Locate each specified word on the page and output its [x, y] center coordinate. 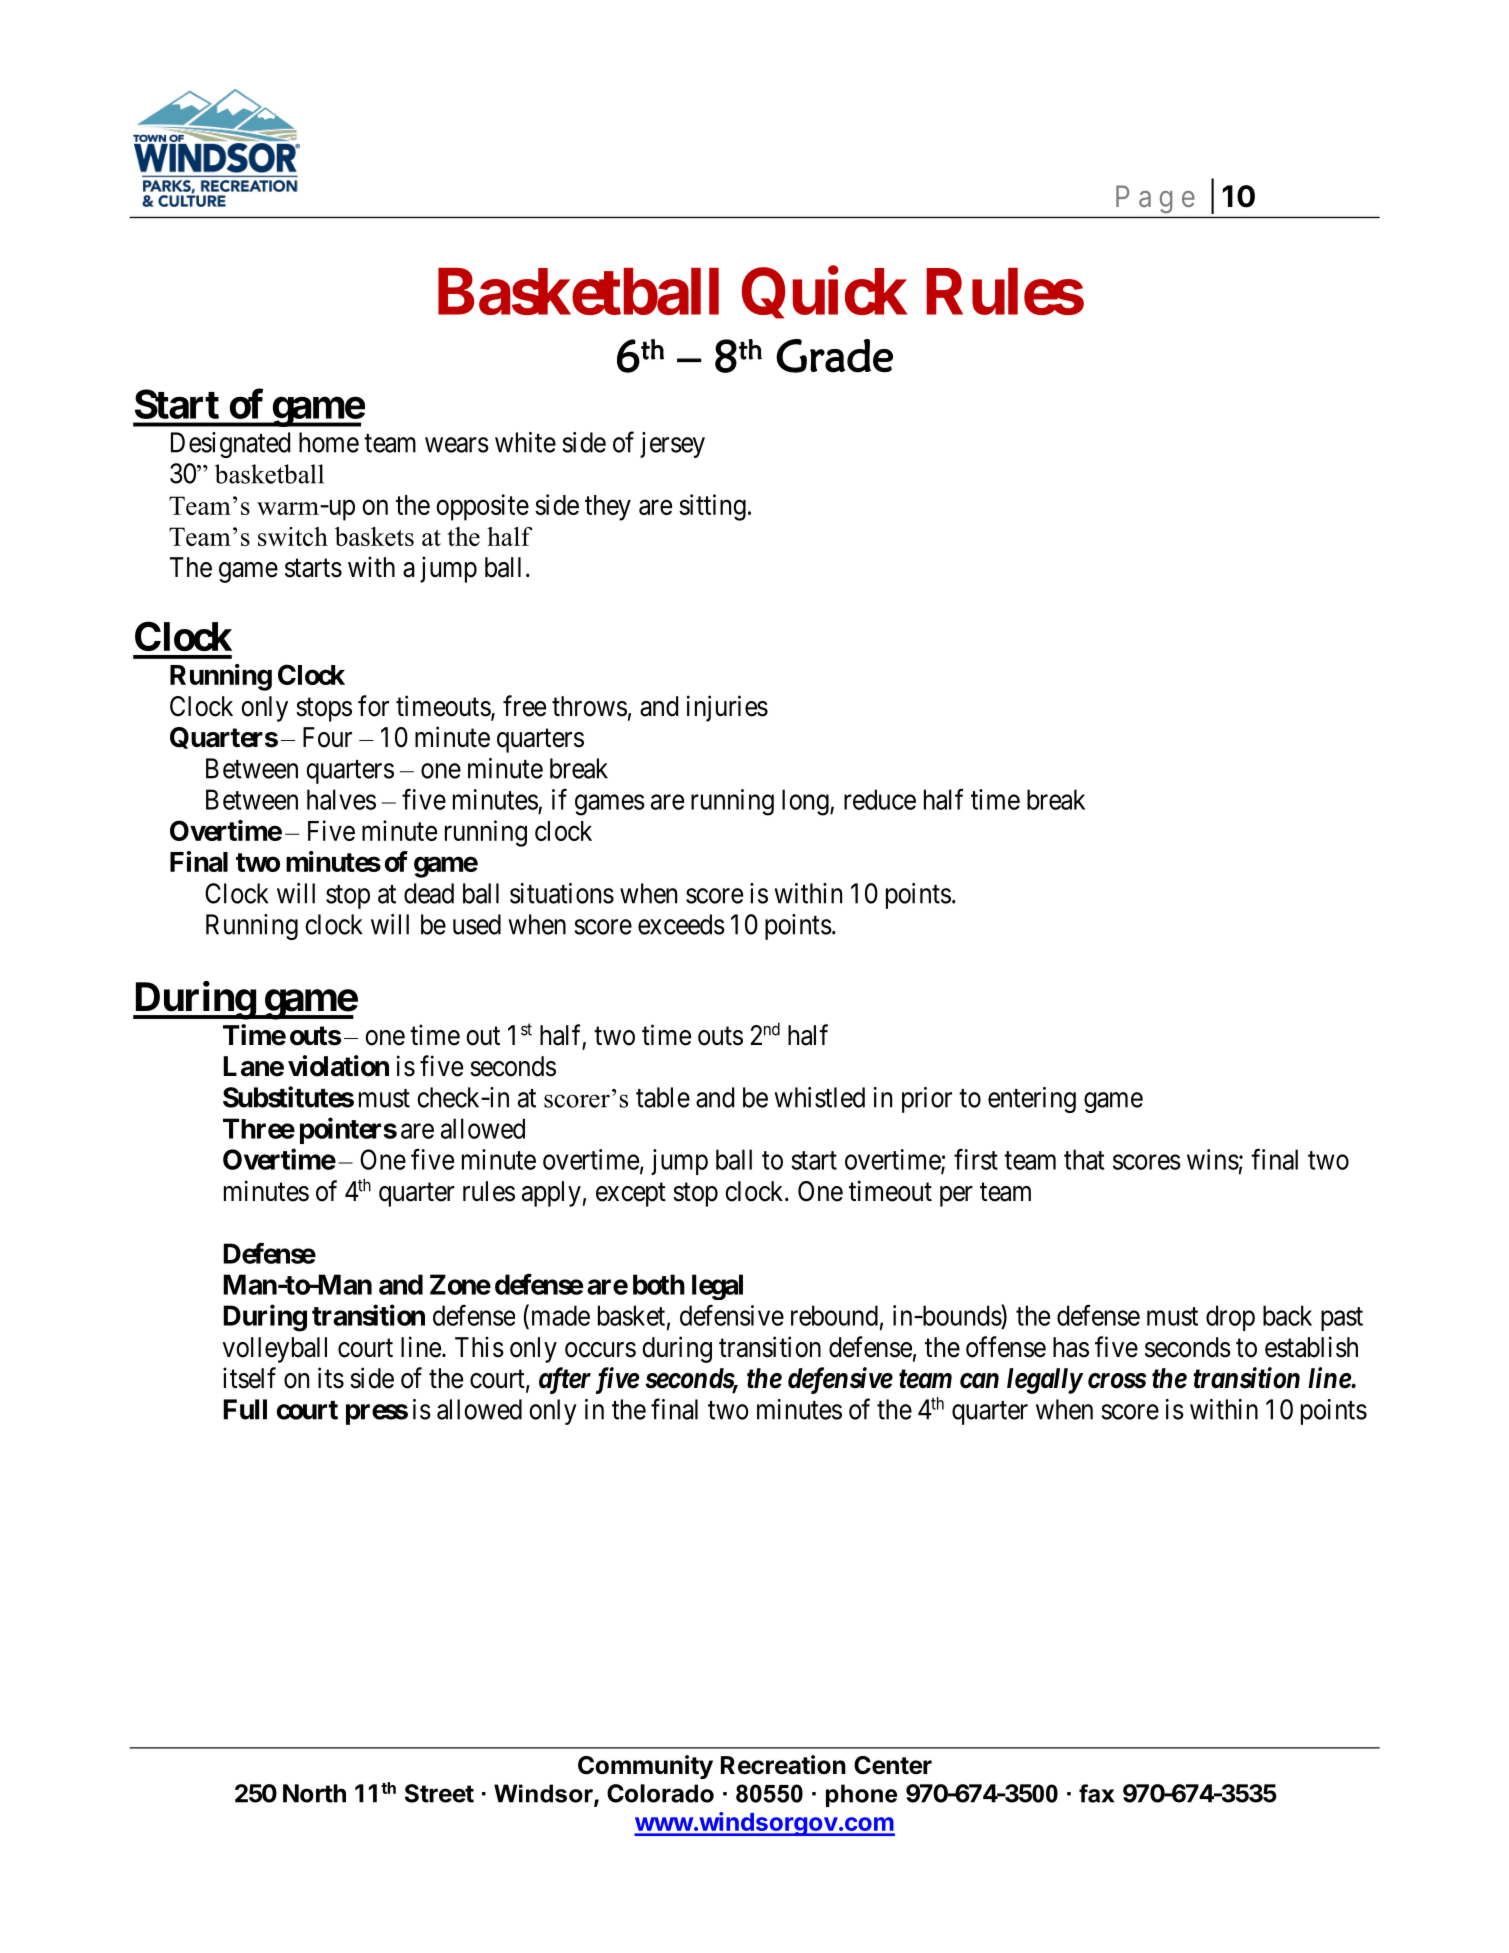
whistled [819, 1097]
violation [338, 1066]
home [329, 442]
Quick [824, 293]
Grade [834, 356]
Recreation [783, 1765]
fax [1096, 1793]
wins [1213, 1159]
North [314, 1793]
